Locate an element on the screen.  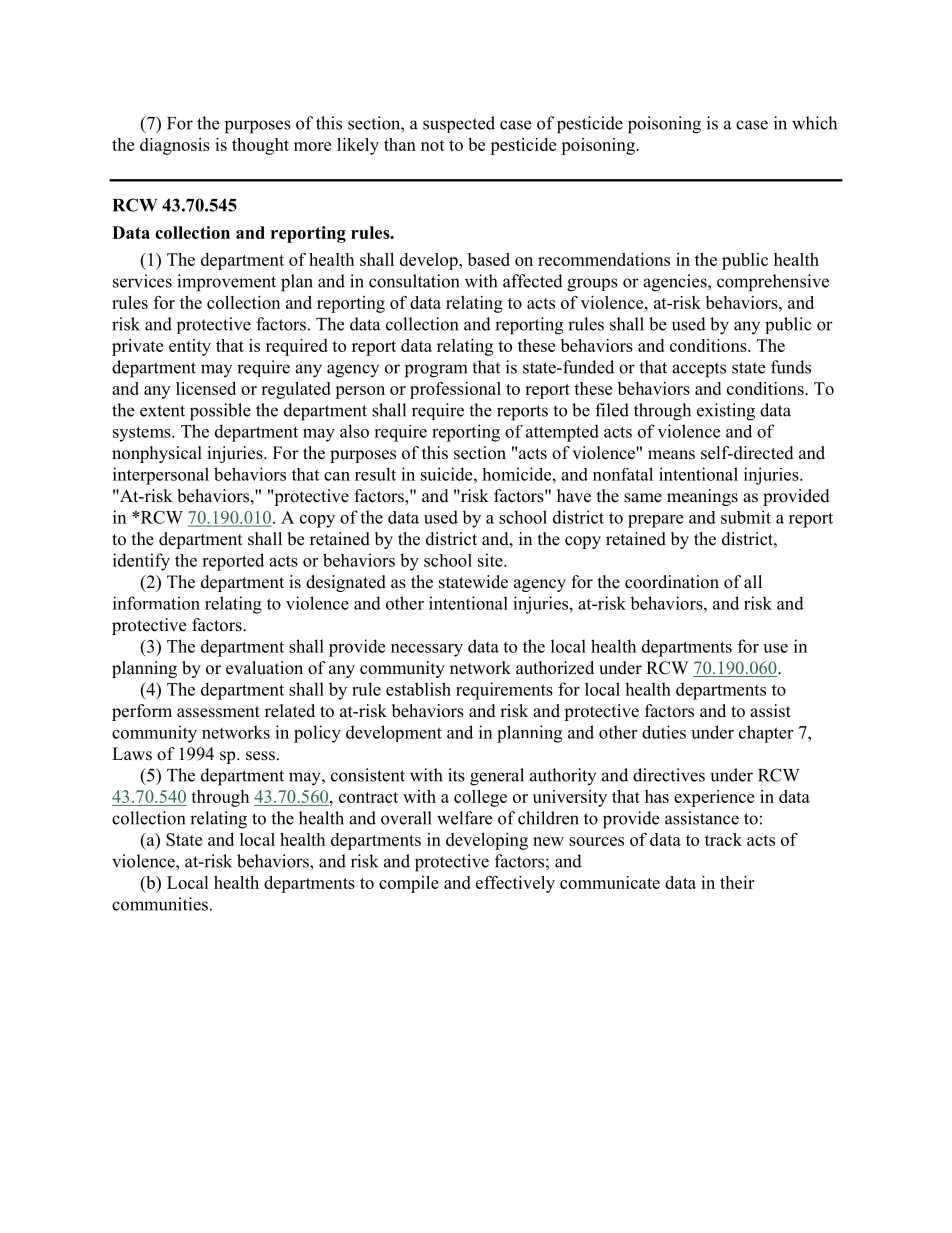
not is located at coordinates (433, 145).
